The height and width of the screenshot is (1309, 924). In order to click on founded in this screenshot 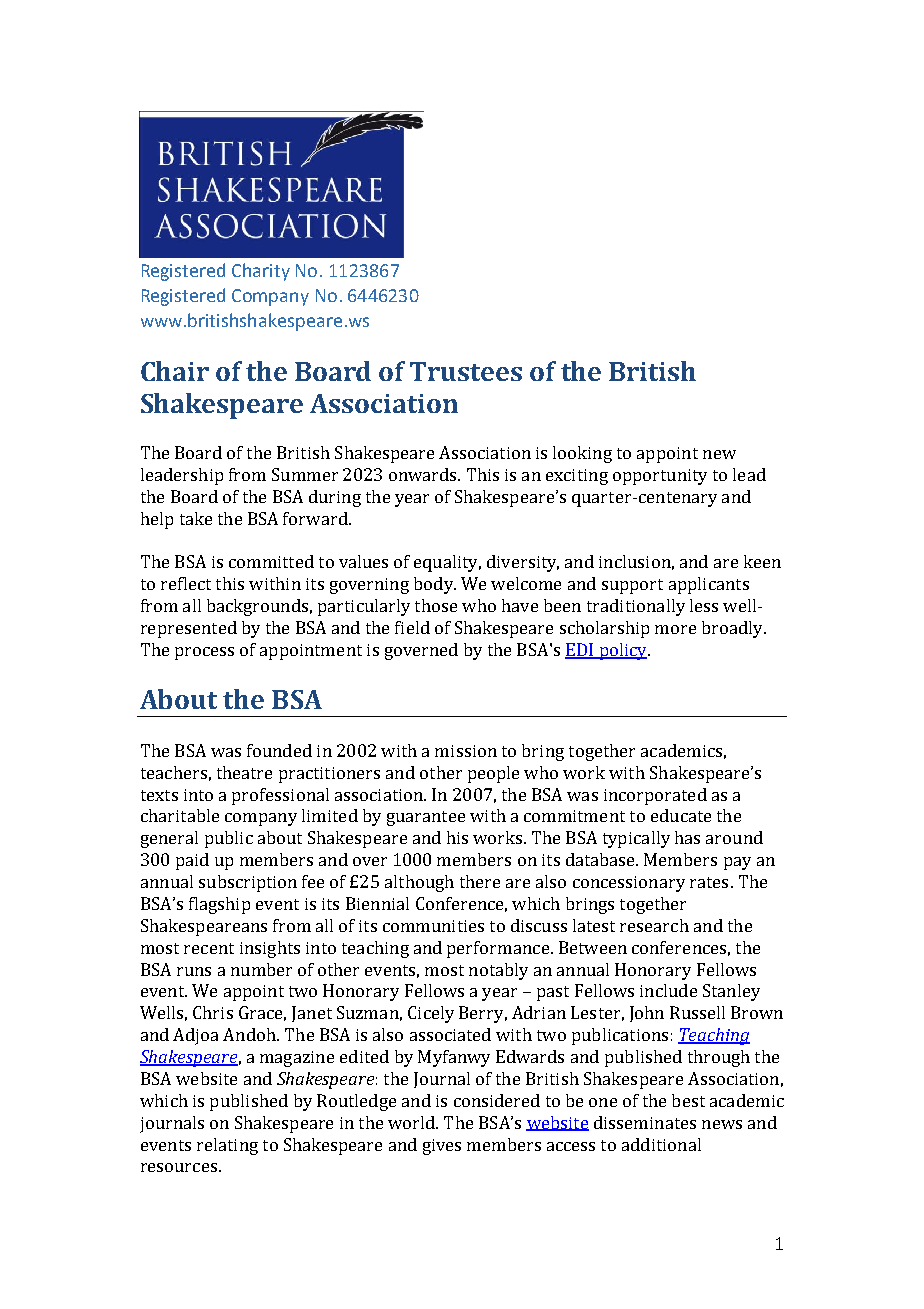, I will do `click(279, 750)`.
